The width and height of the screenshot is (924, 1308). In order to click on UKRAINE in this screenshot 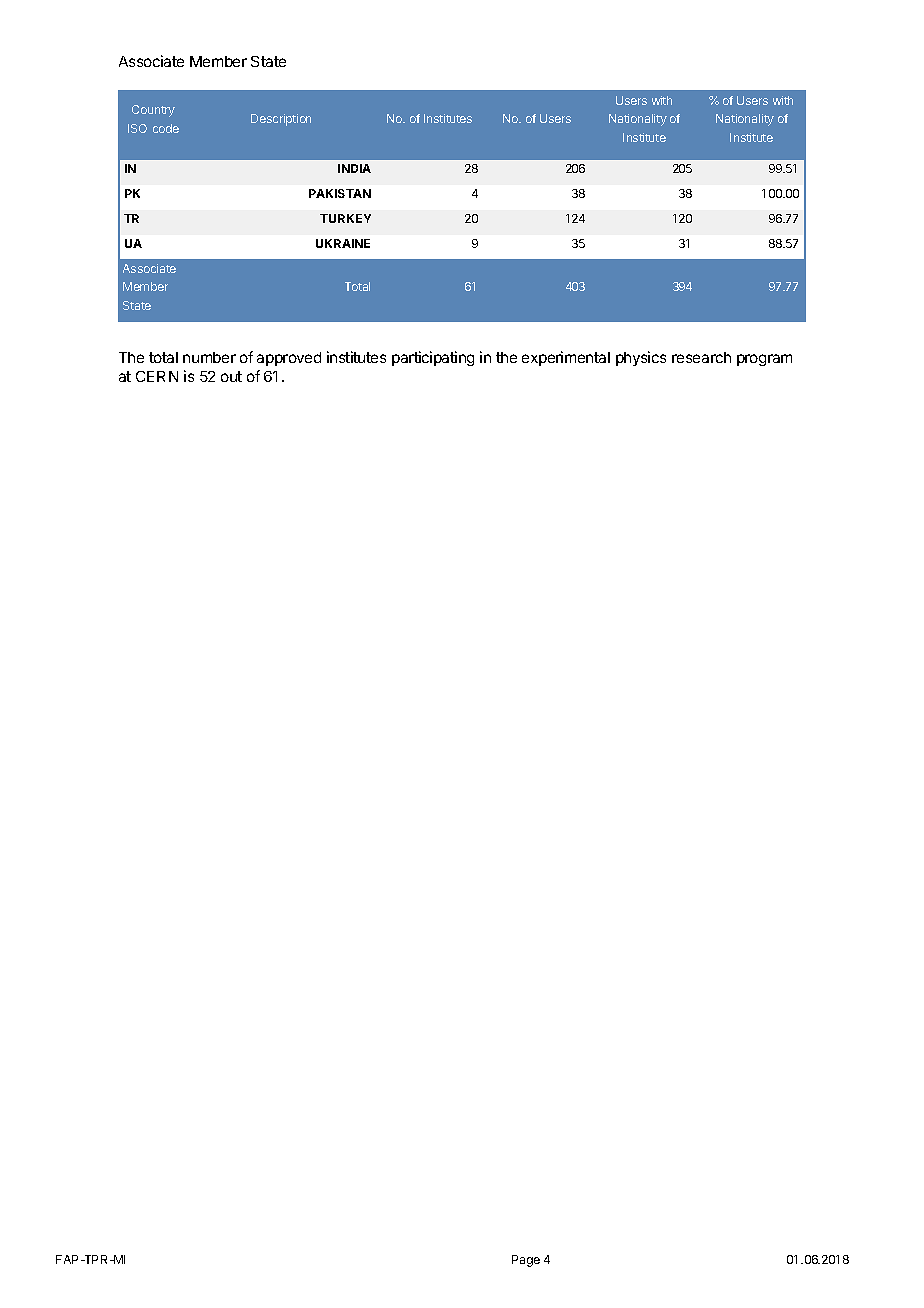, I will do `click(343, 243)`.
